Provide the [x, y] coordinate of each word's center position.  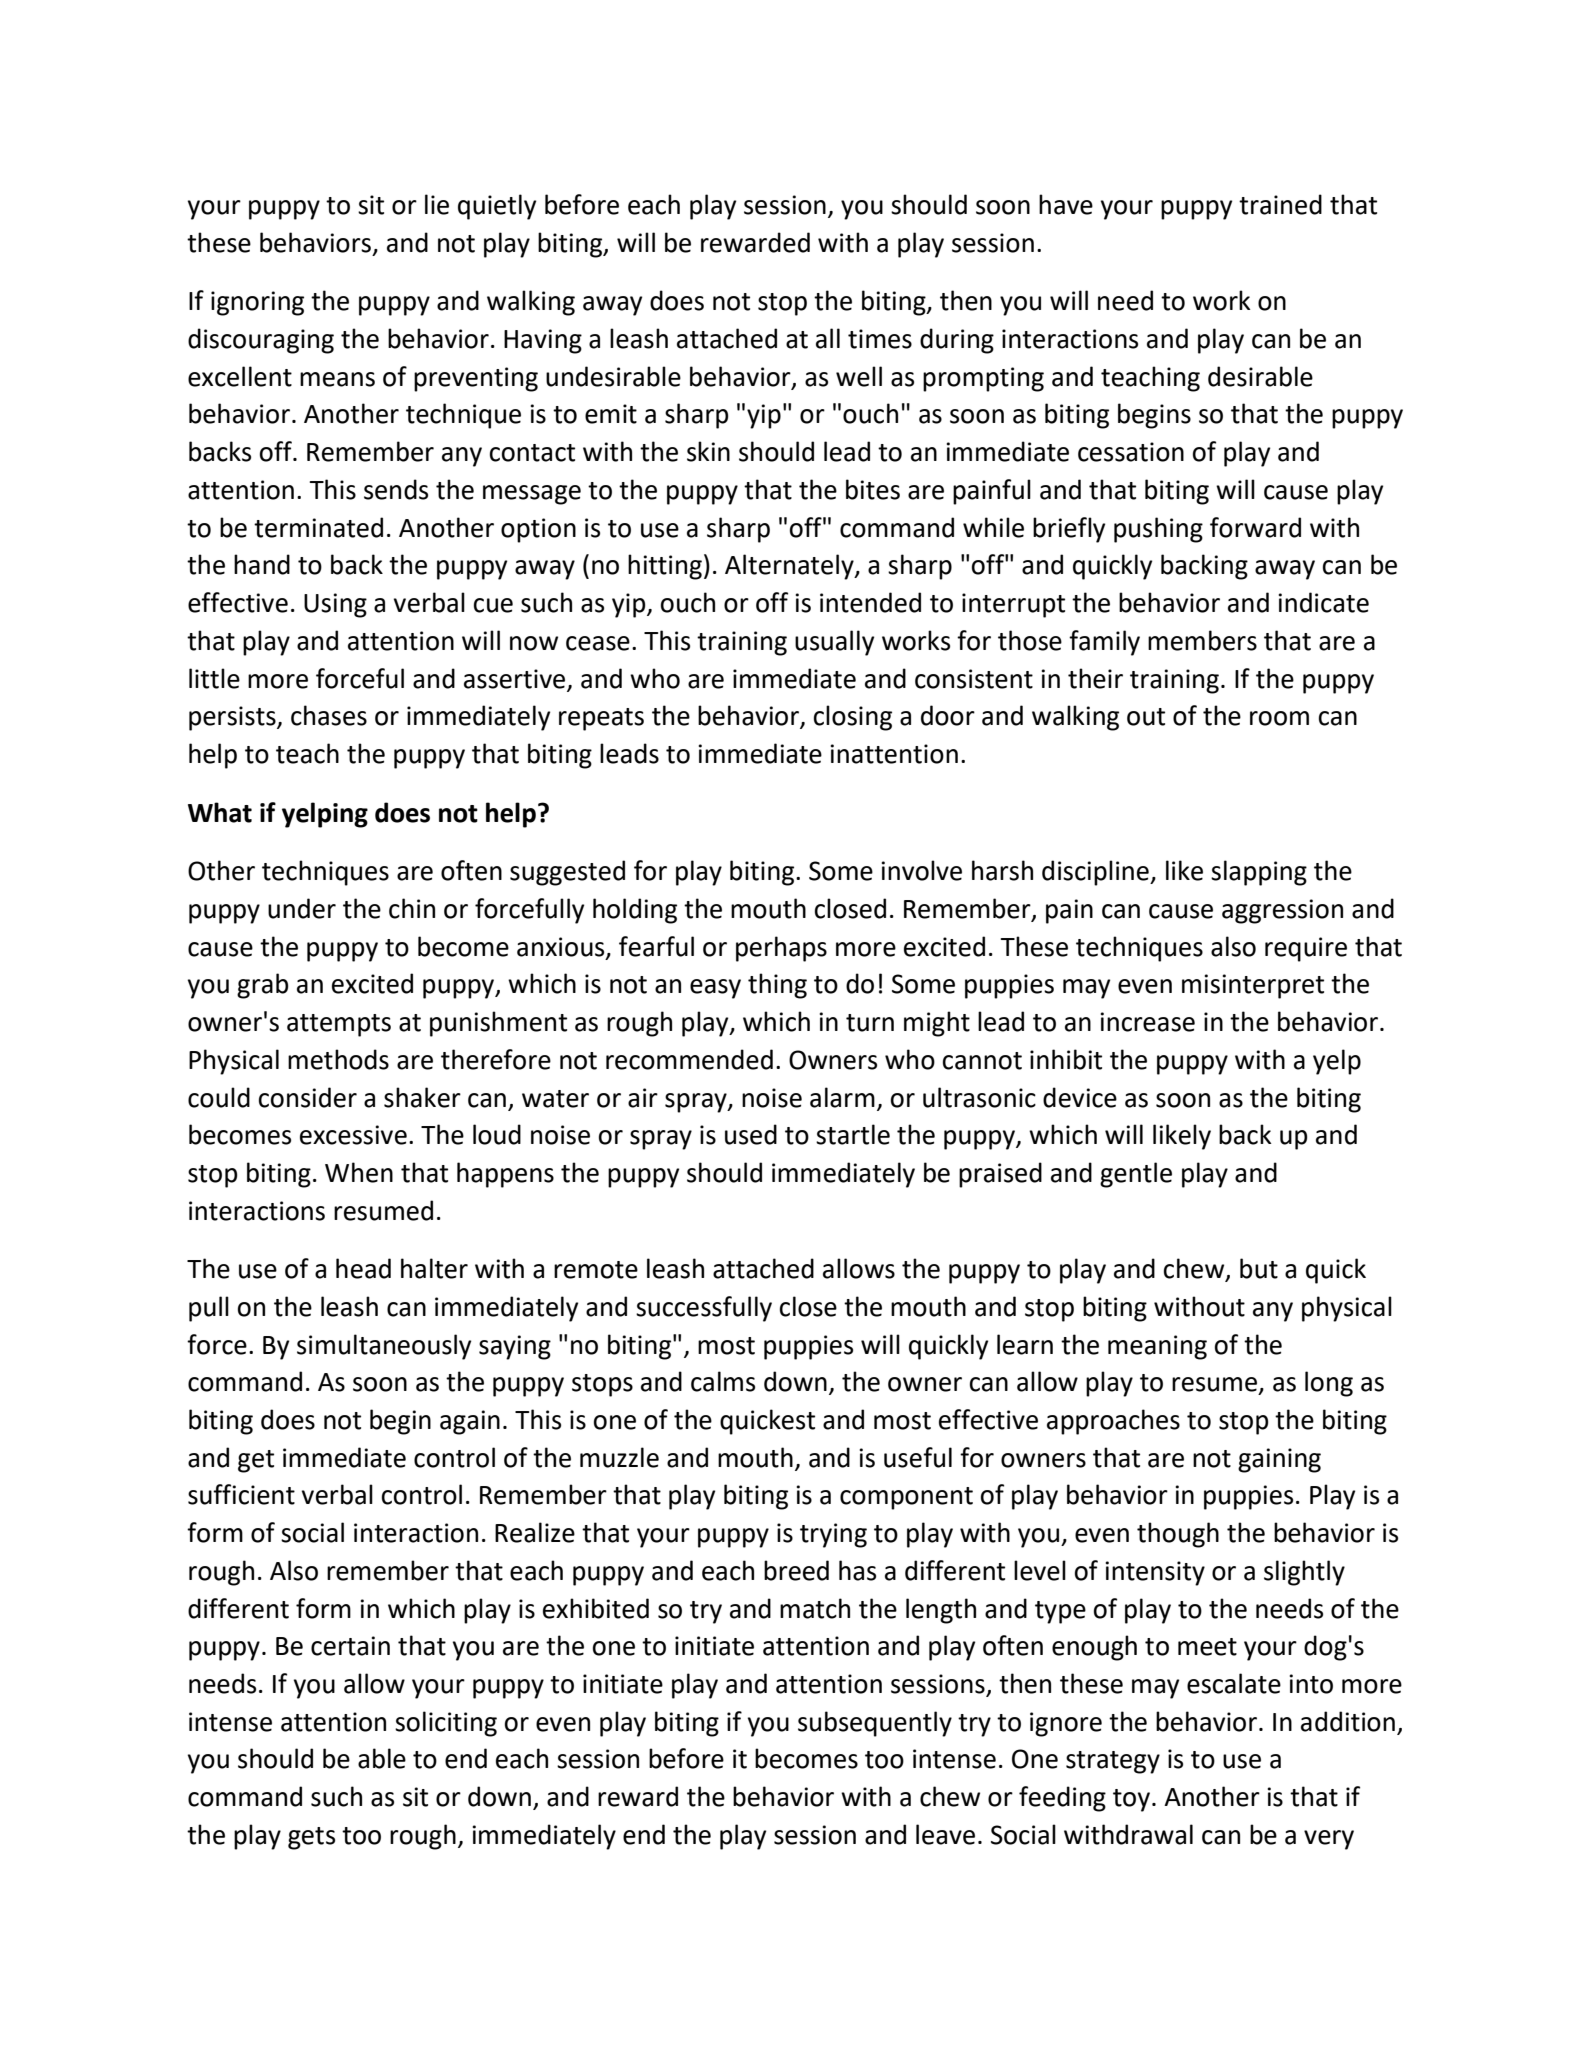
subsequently [875, 1724]
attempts [339, 1025]
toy [1133, 1800]
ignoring [257, 303]
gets [311, 1838]
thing [777, 986]
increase [1147, 1022]
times [880, 339]
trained [1280, 204]
